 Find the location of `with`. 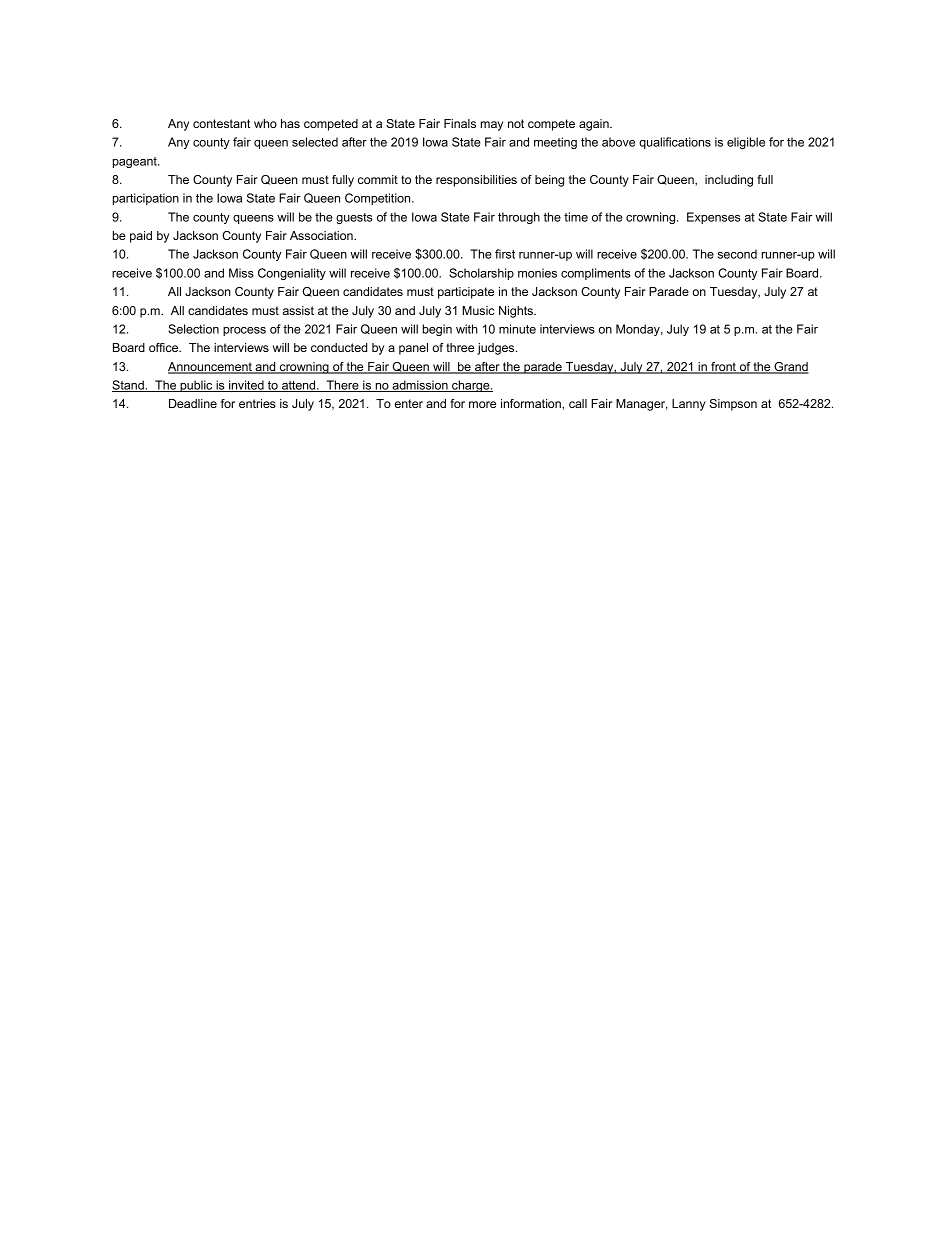

with is located at coordinates (467, 329).
